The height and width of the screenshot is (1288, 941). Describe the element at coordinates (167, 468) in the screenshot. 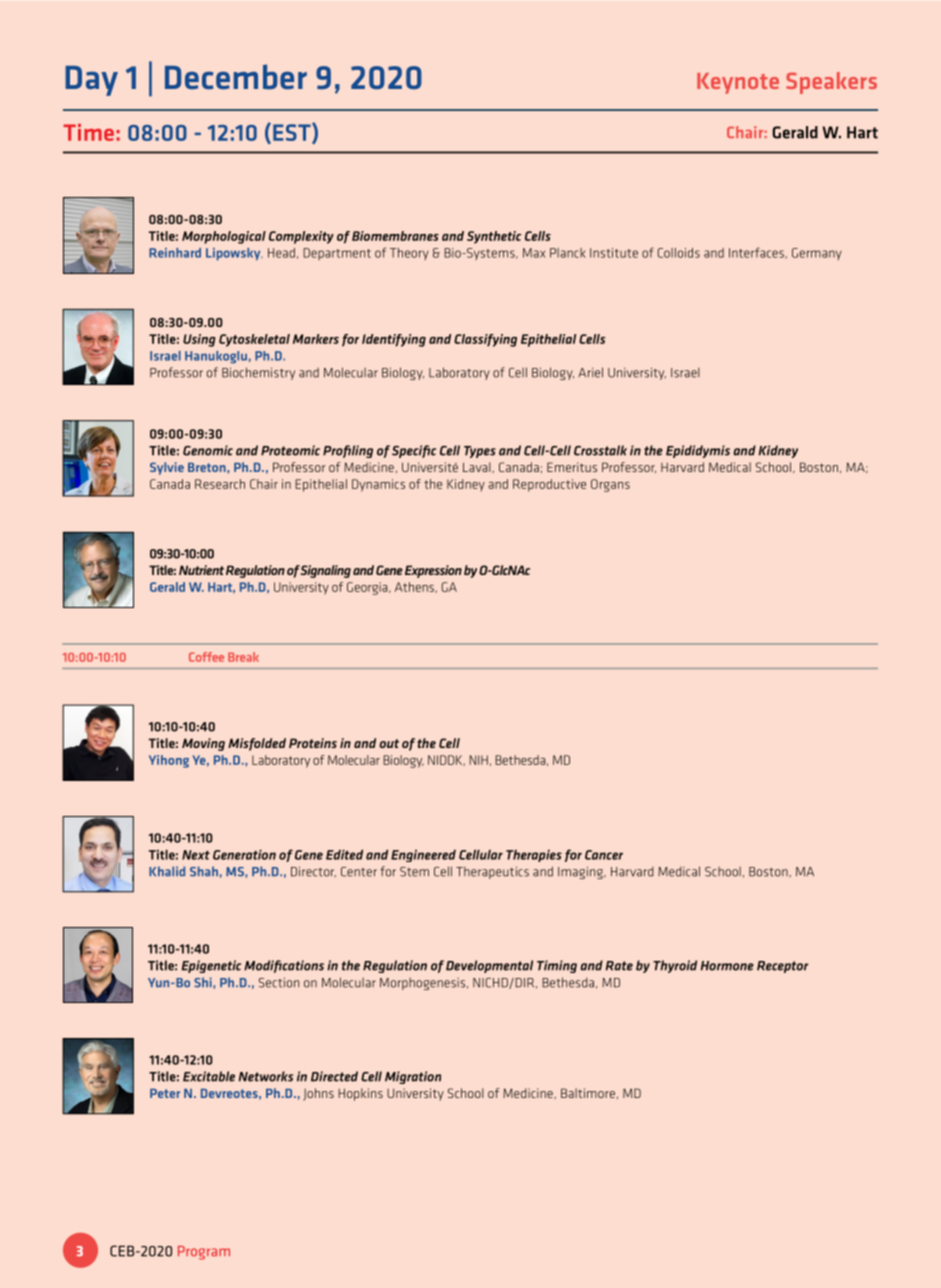

I see `Sylvie` at that location.
